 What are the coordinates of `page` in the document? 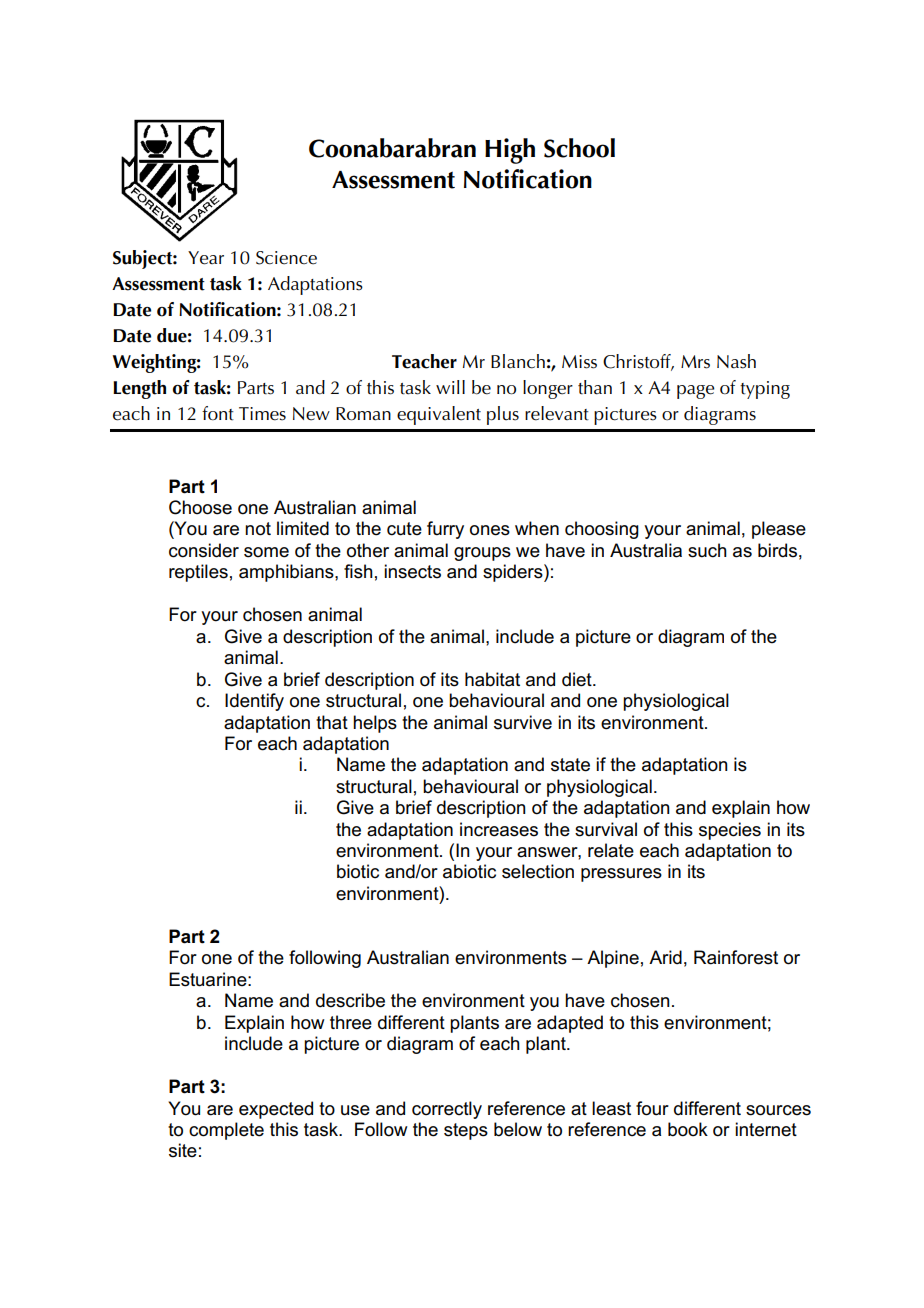 It's located at (695, 392).
